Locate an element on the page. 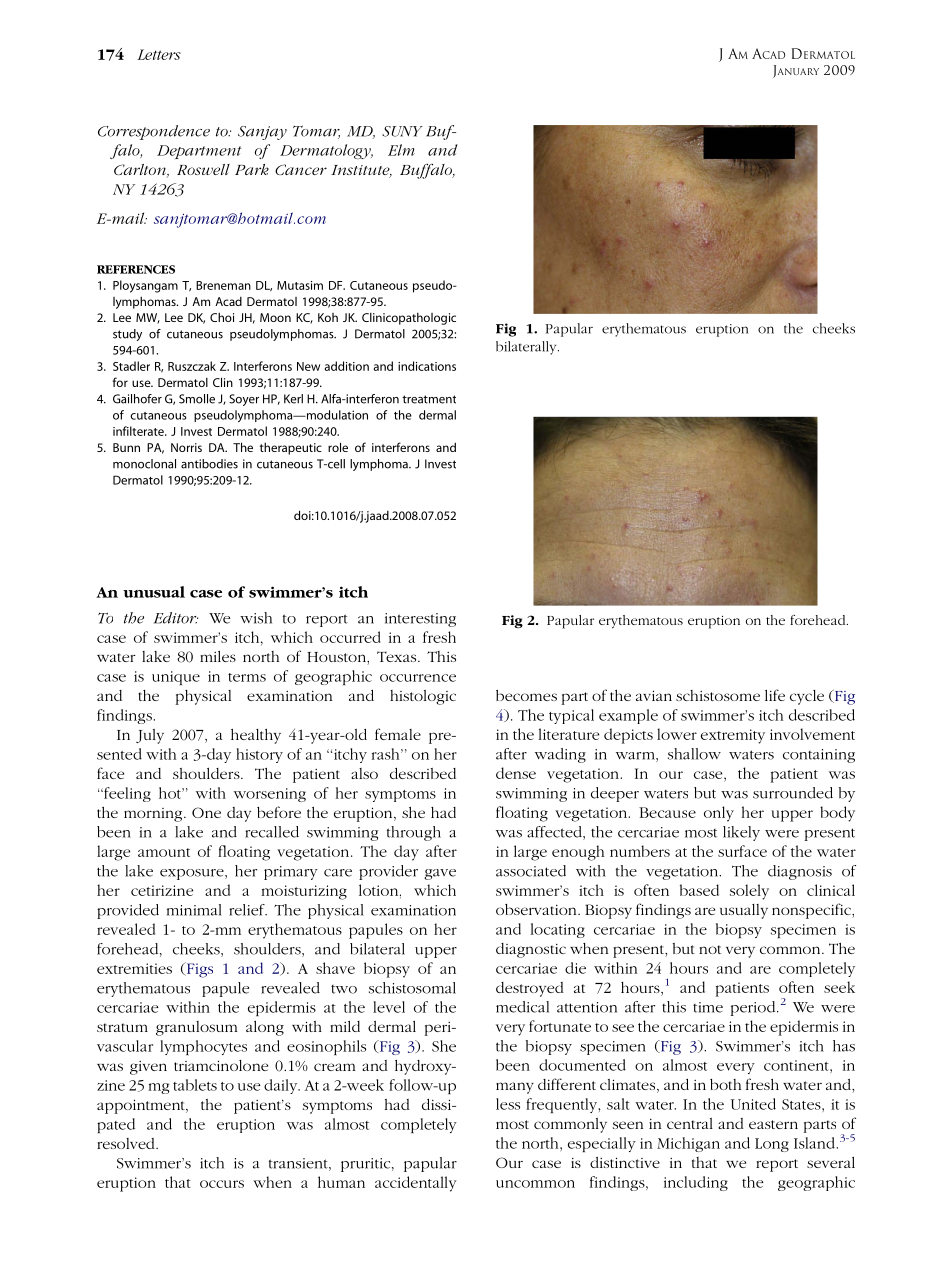 The width and height of the image is (952, 1275). occurs is located at coordinates (222, 1184).
